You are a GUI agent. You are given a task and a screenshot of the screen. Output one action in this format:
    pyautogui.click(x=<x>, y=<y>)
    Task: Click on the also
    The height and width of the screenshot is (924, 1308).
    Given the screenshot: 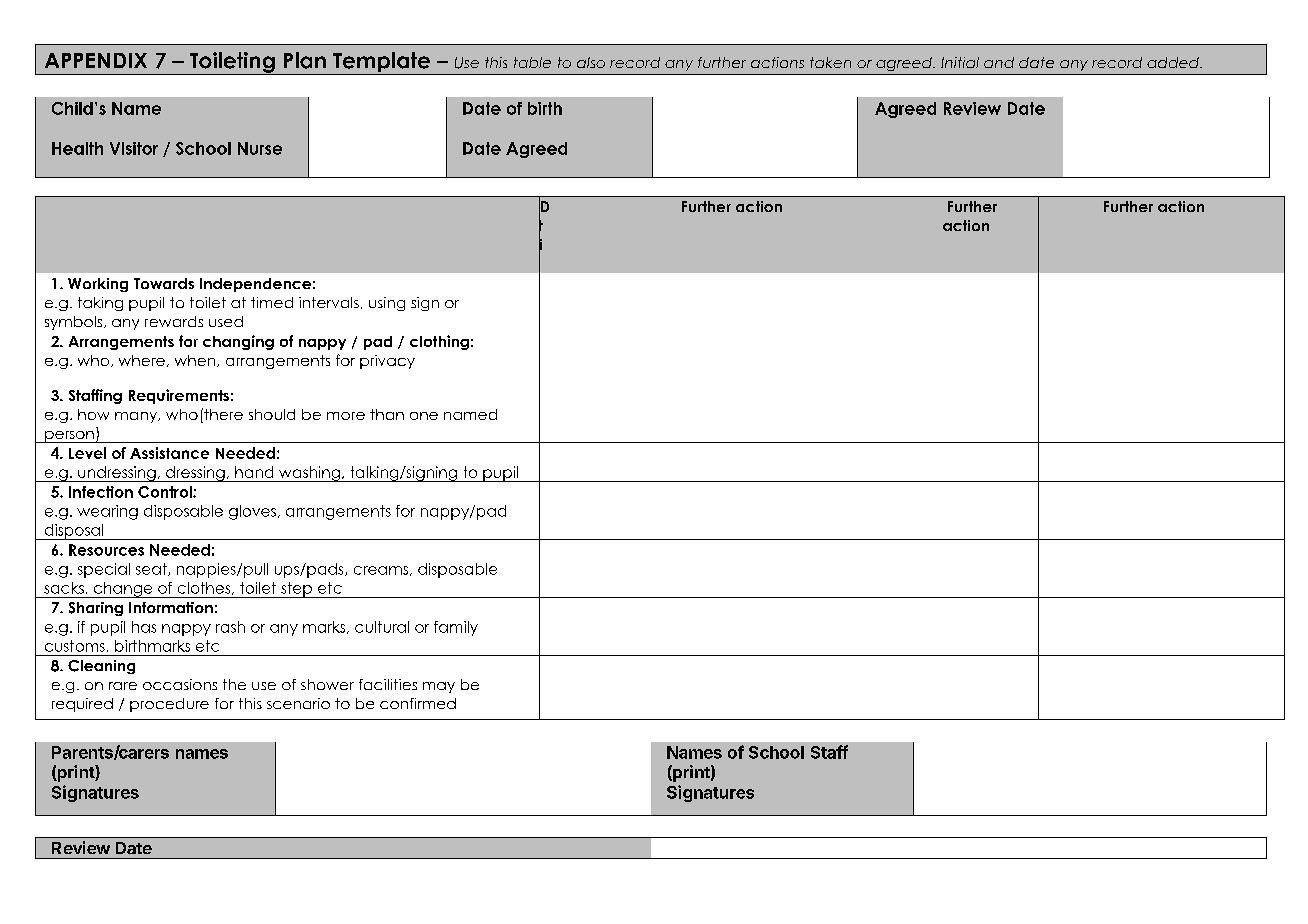 What is the action you would take?
    pyautogui.click(x=591, y=62)
